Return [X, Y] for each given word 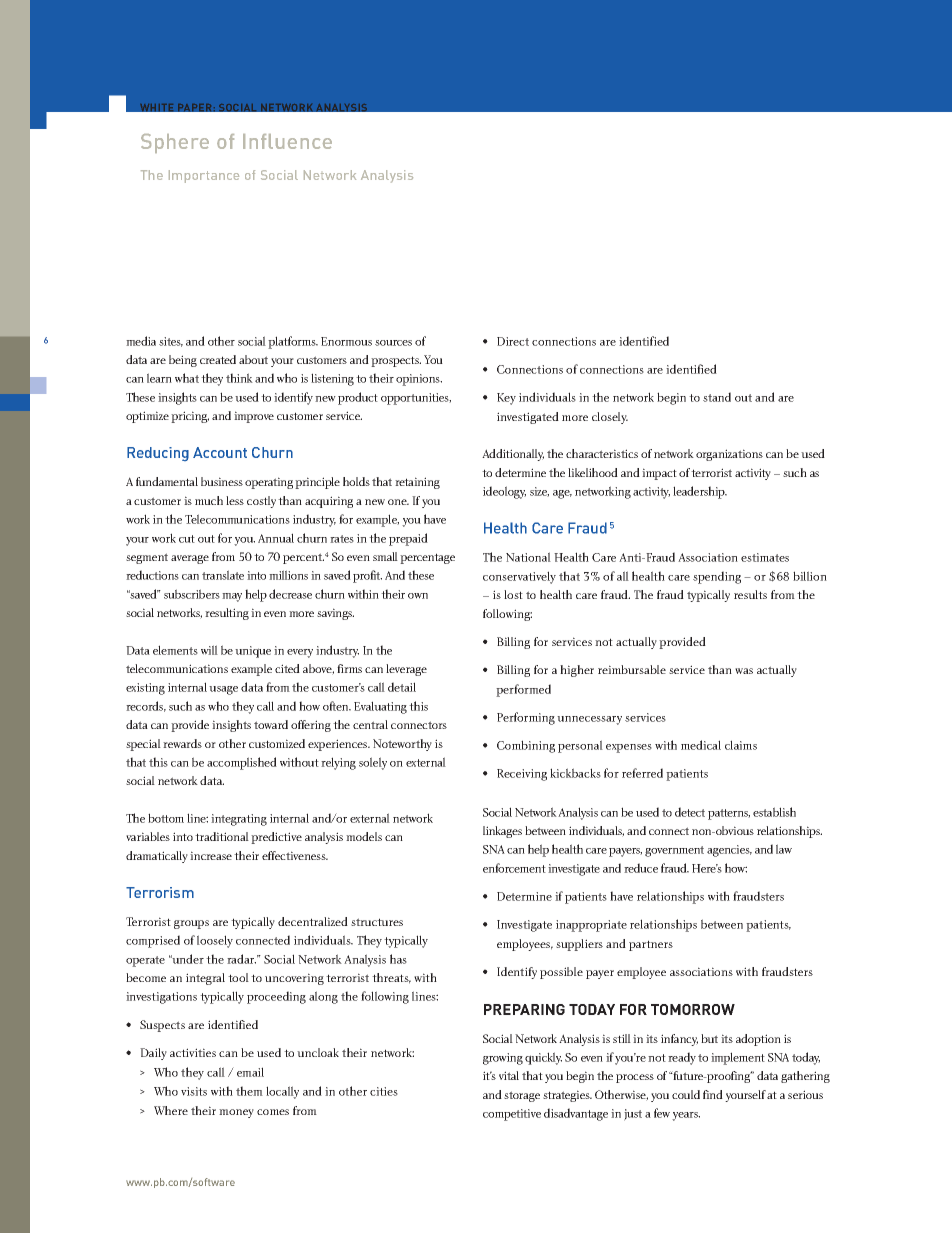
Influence [287, 141]
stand [717, 397]
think [239, 378]
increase [211, 855]
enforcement [514, 868]
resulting [227, 614]
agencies [729, 851]
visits [194, 1091]
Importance [204, 176]
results [750, 594]
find [713, 1094]
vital [509, 1075]
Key [506, 399]
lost [513, 594]
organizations [729, 455]
